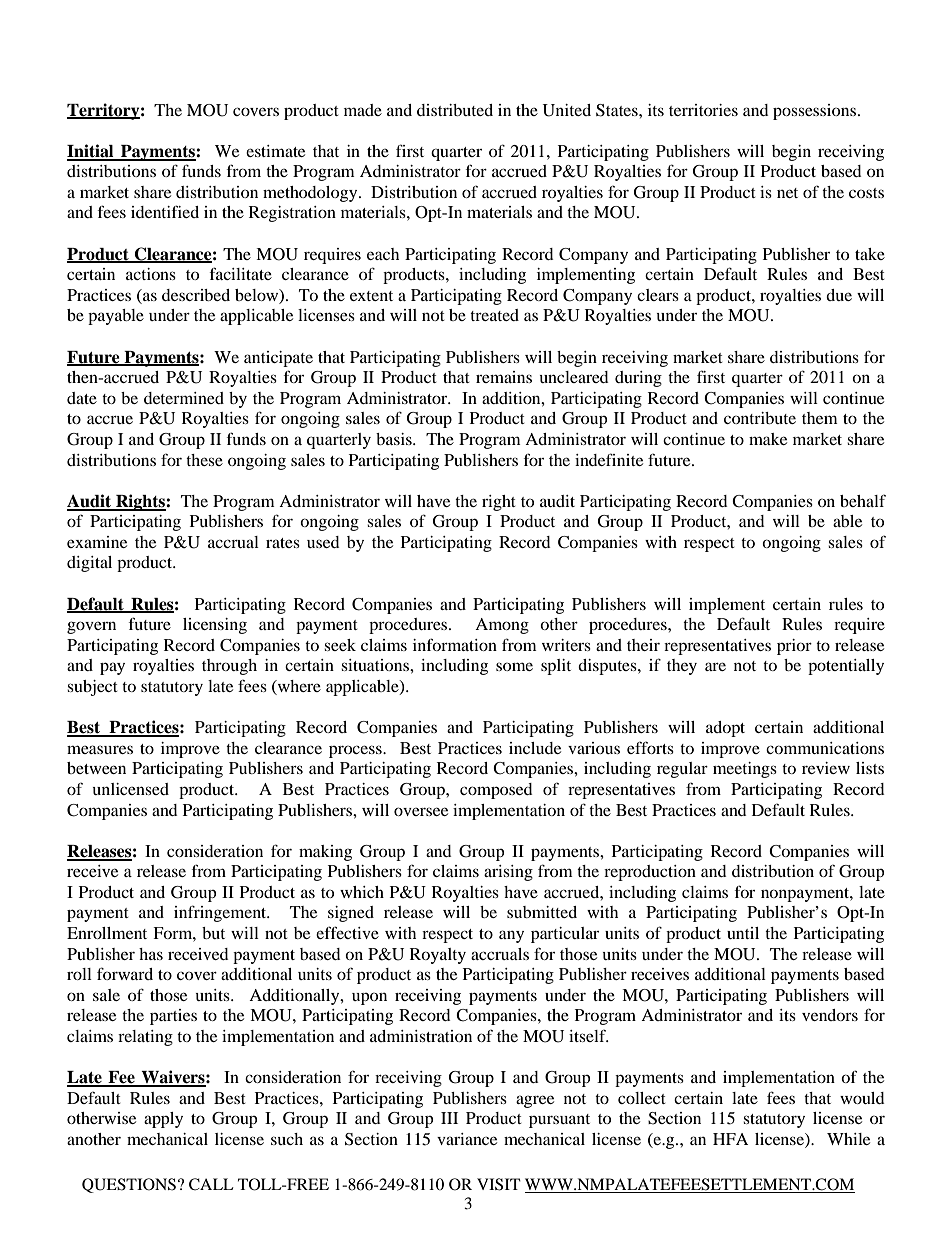  Describe the element at coordinates (163, 1120) in the image. I see `apply` at that location.
